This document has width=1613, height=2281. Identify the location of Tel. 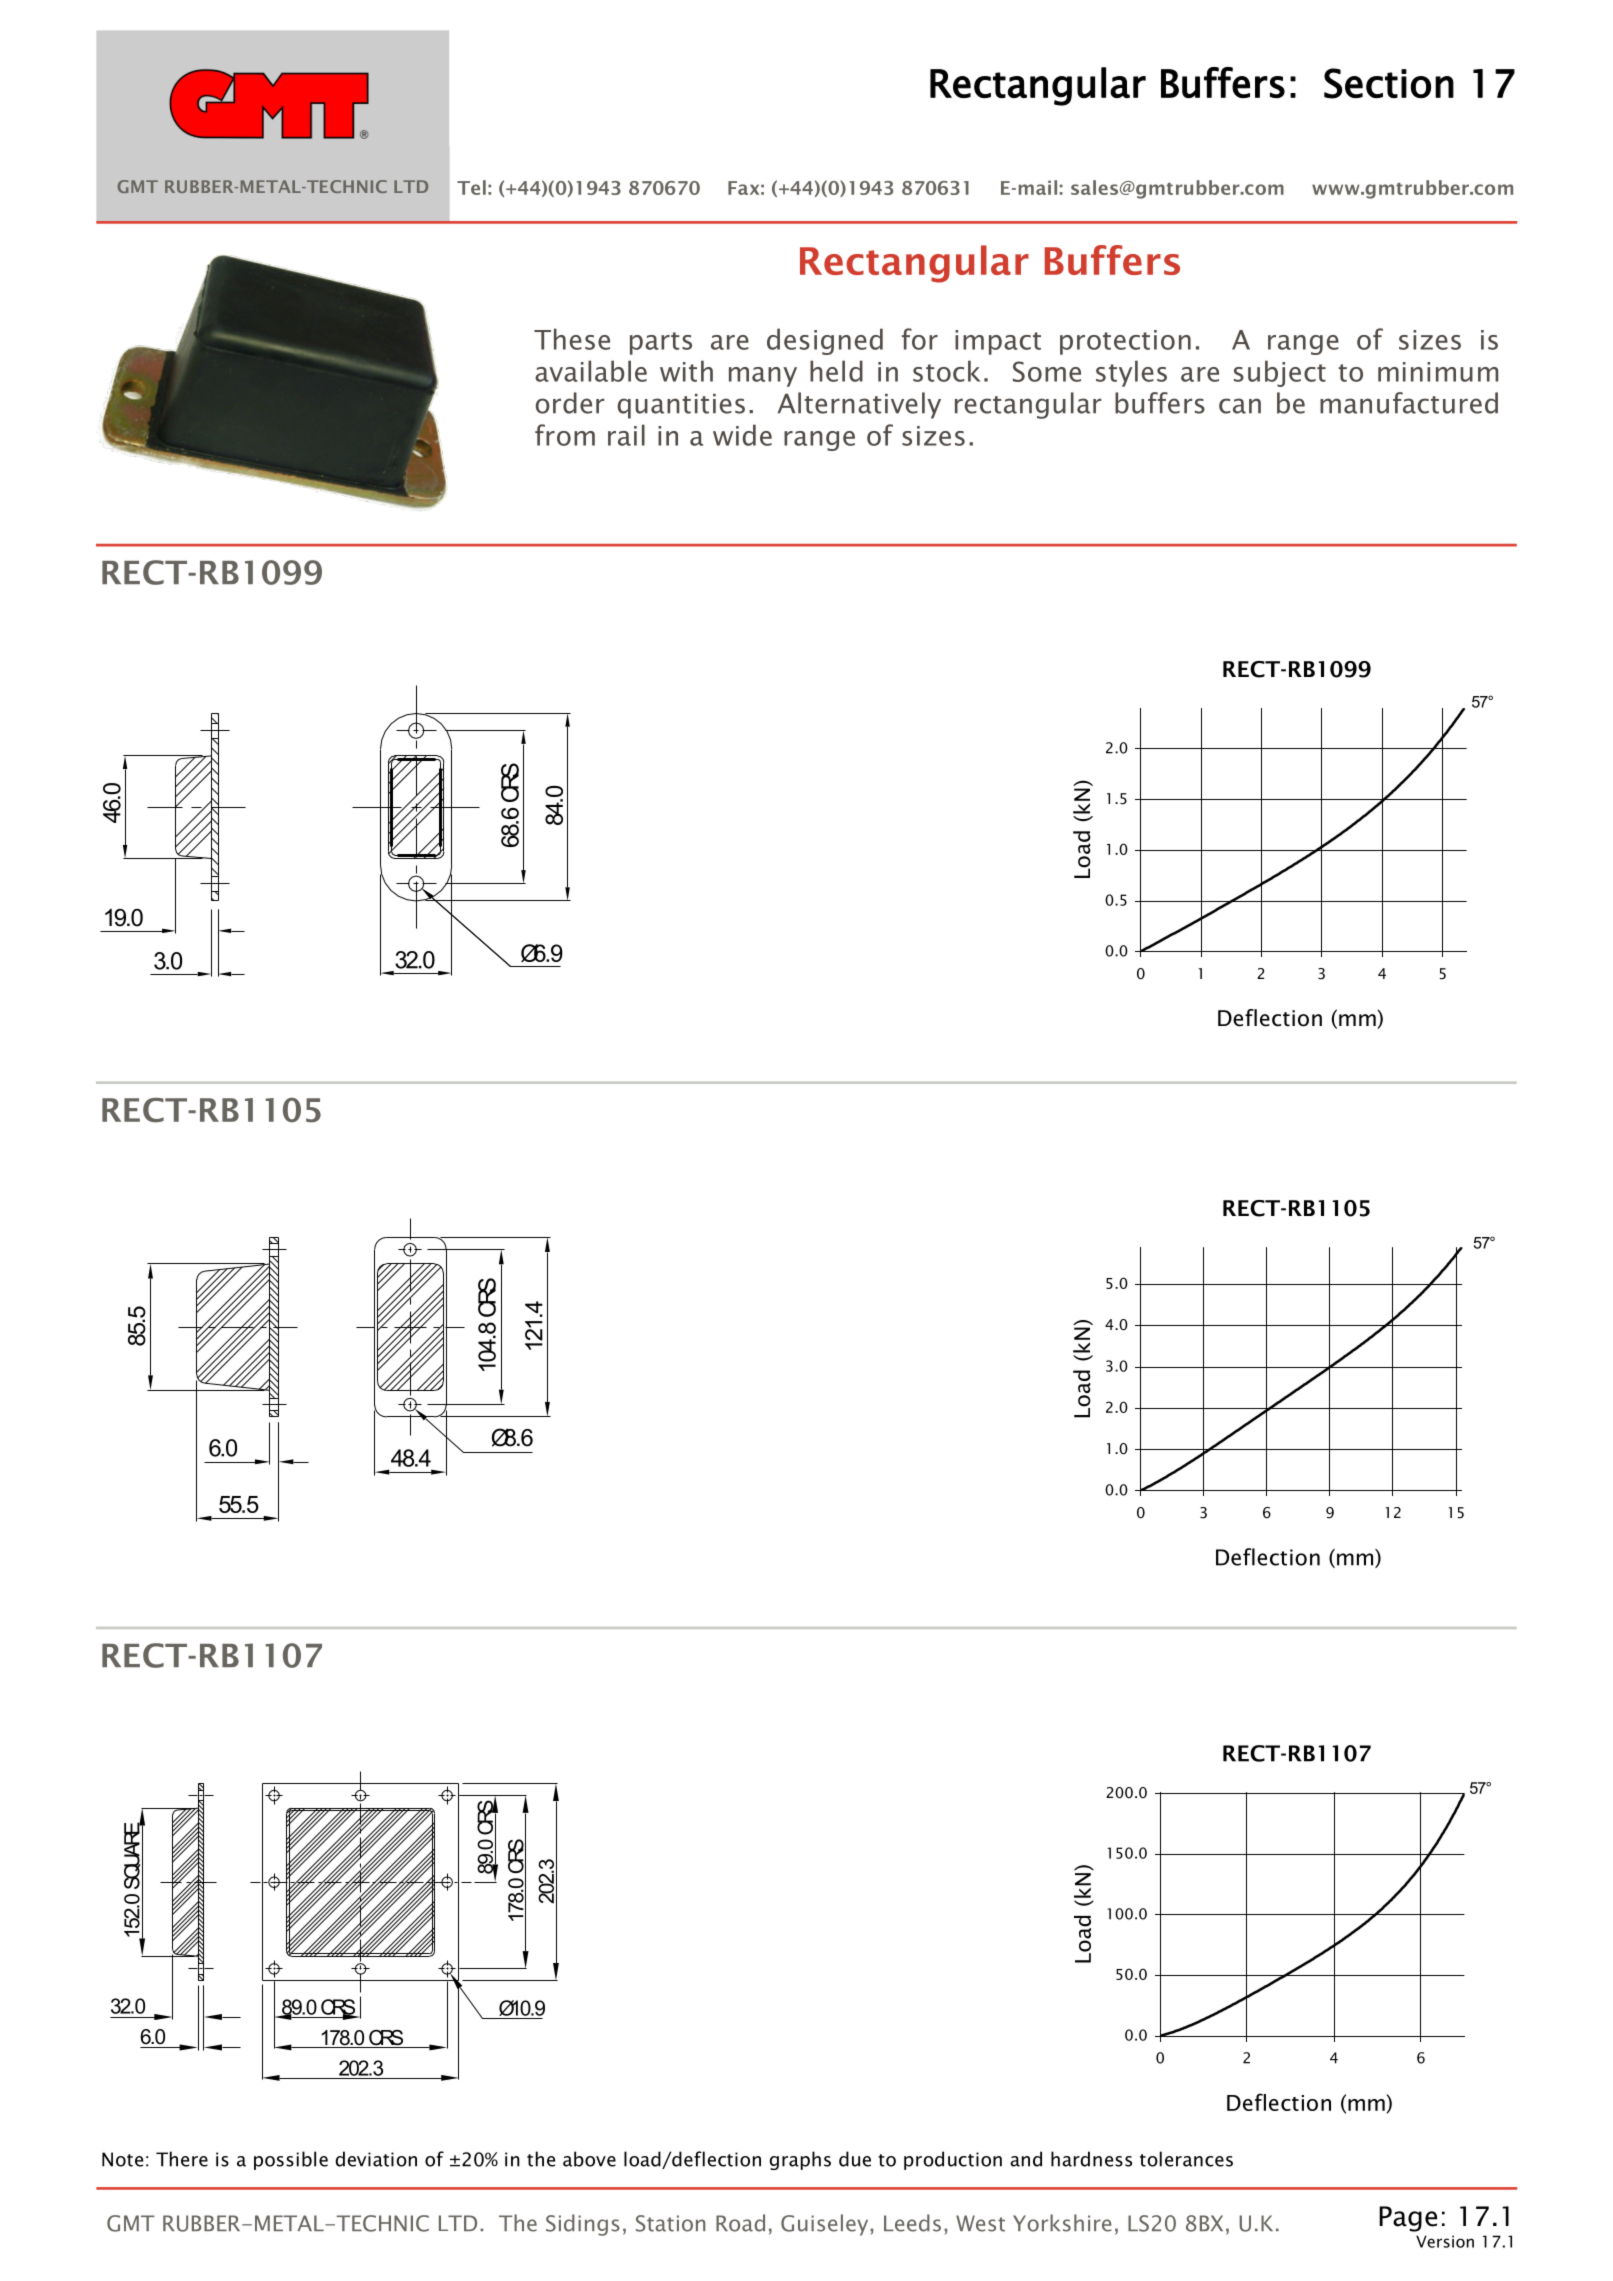
(471, 187).
